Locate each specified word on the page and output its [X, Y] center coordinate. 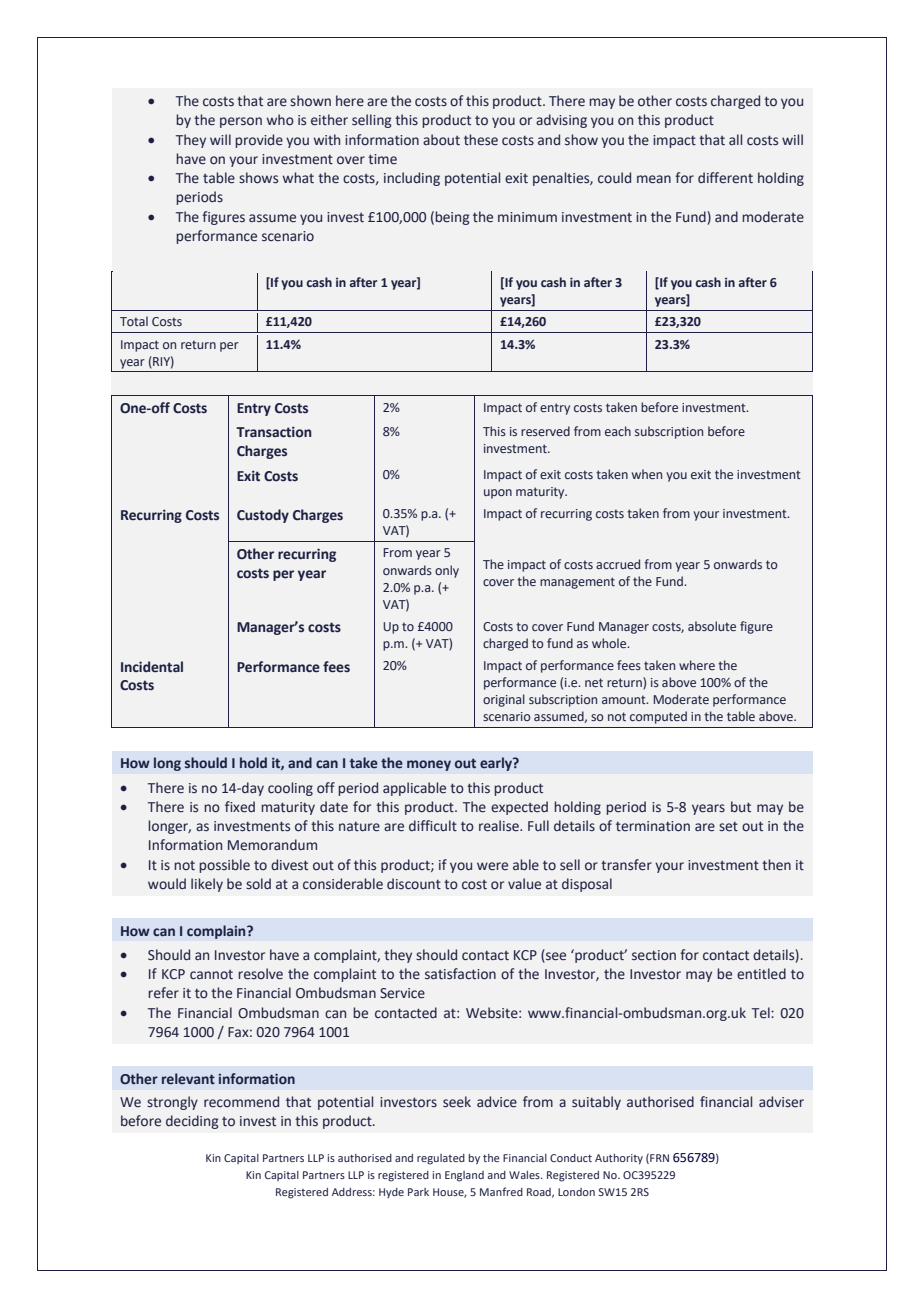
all [735, 139]
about [441, 140]
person [241, 122]
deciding [192, 1122]
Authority [619, 1159]
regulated [441, 1159]
